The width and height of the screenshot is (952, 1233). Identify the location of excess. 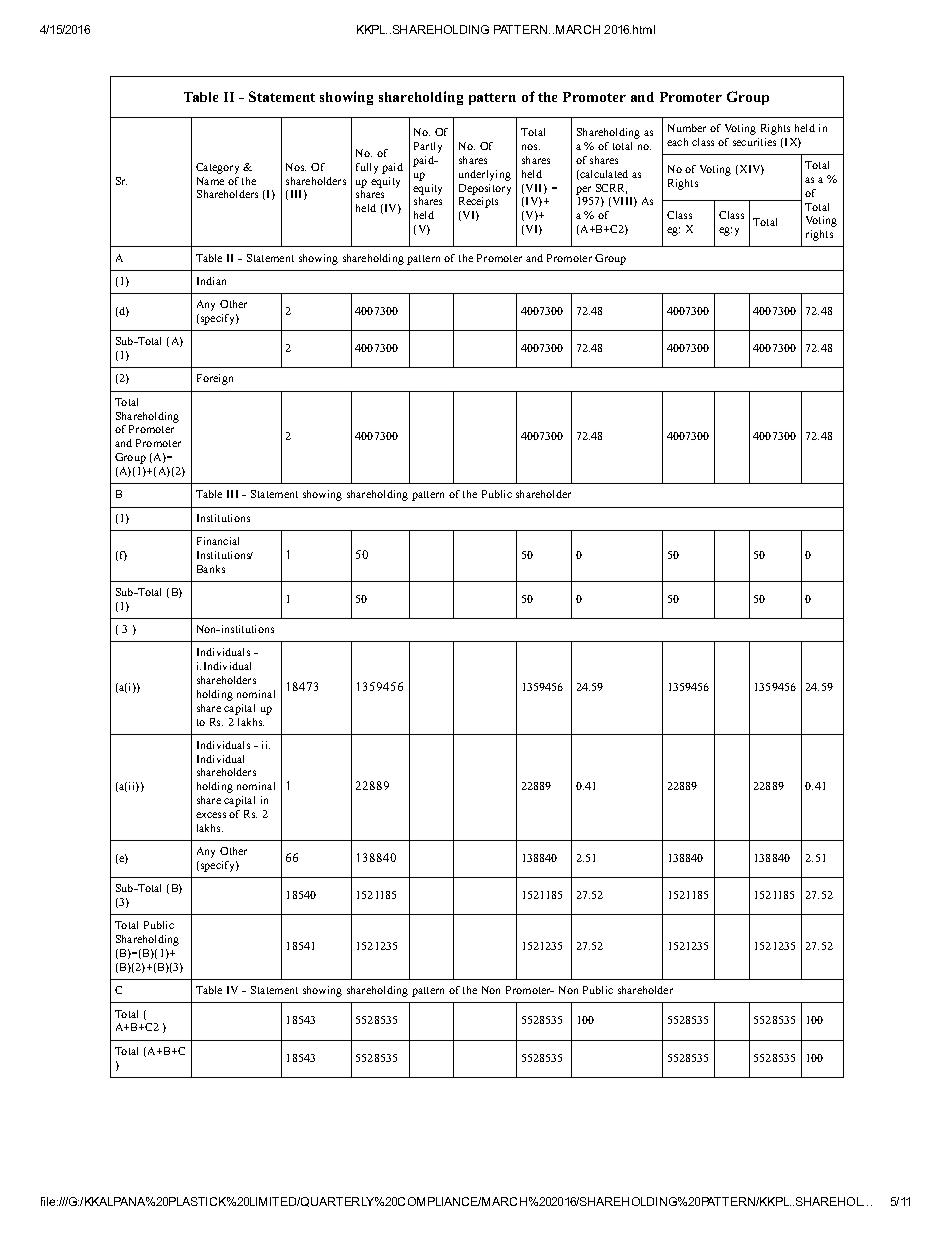
(211, 815).
